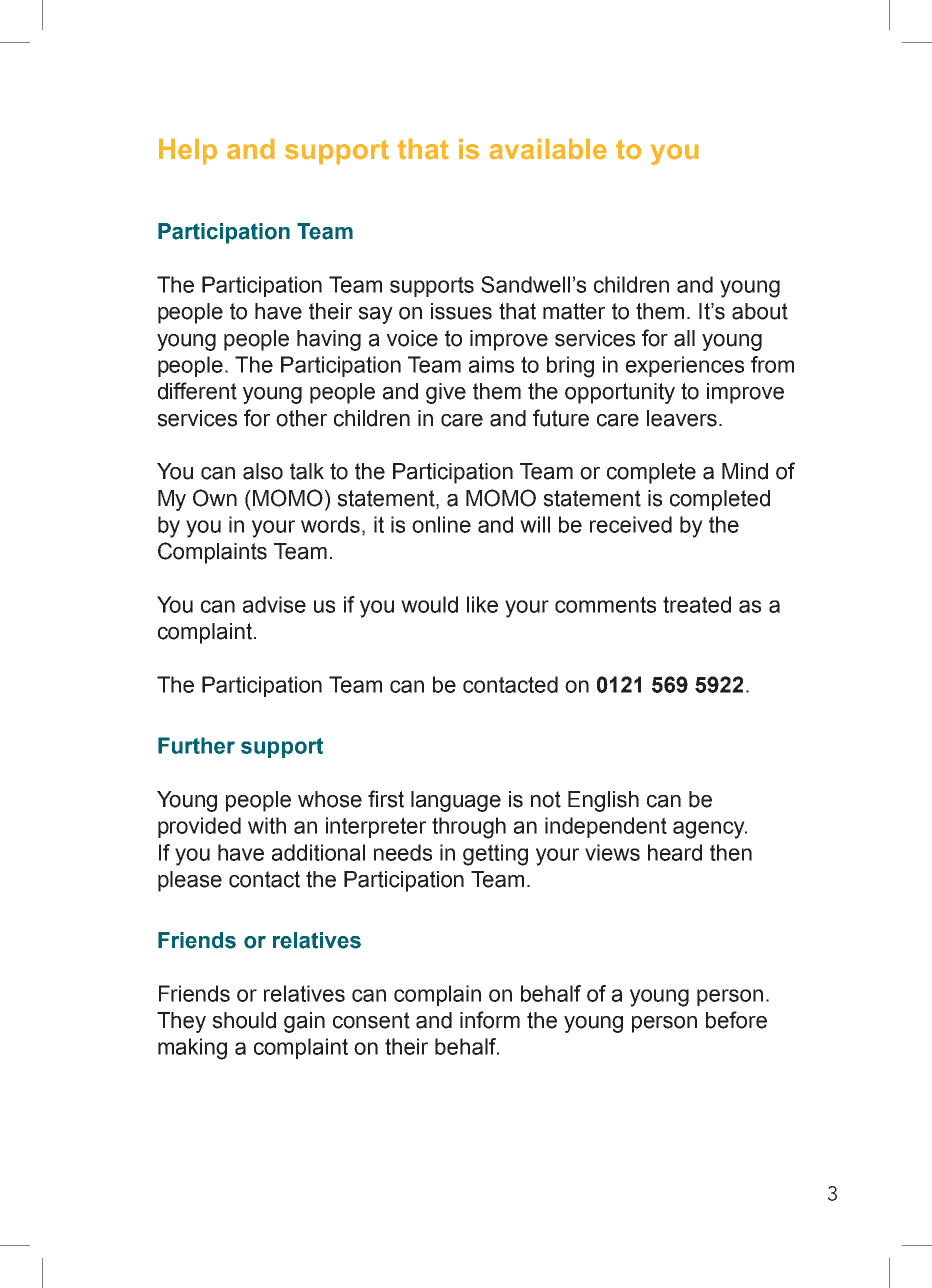 The width and height of the screenshot is (932, 1288). Describe the element at coordinates (446, 393) in the screenshot. I see `give` at that location.
